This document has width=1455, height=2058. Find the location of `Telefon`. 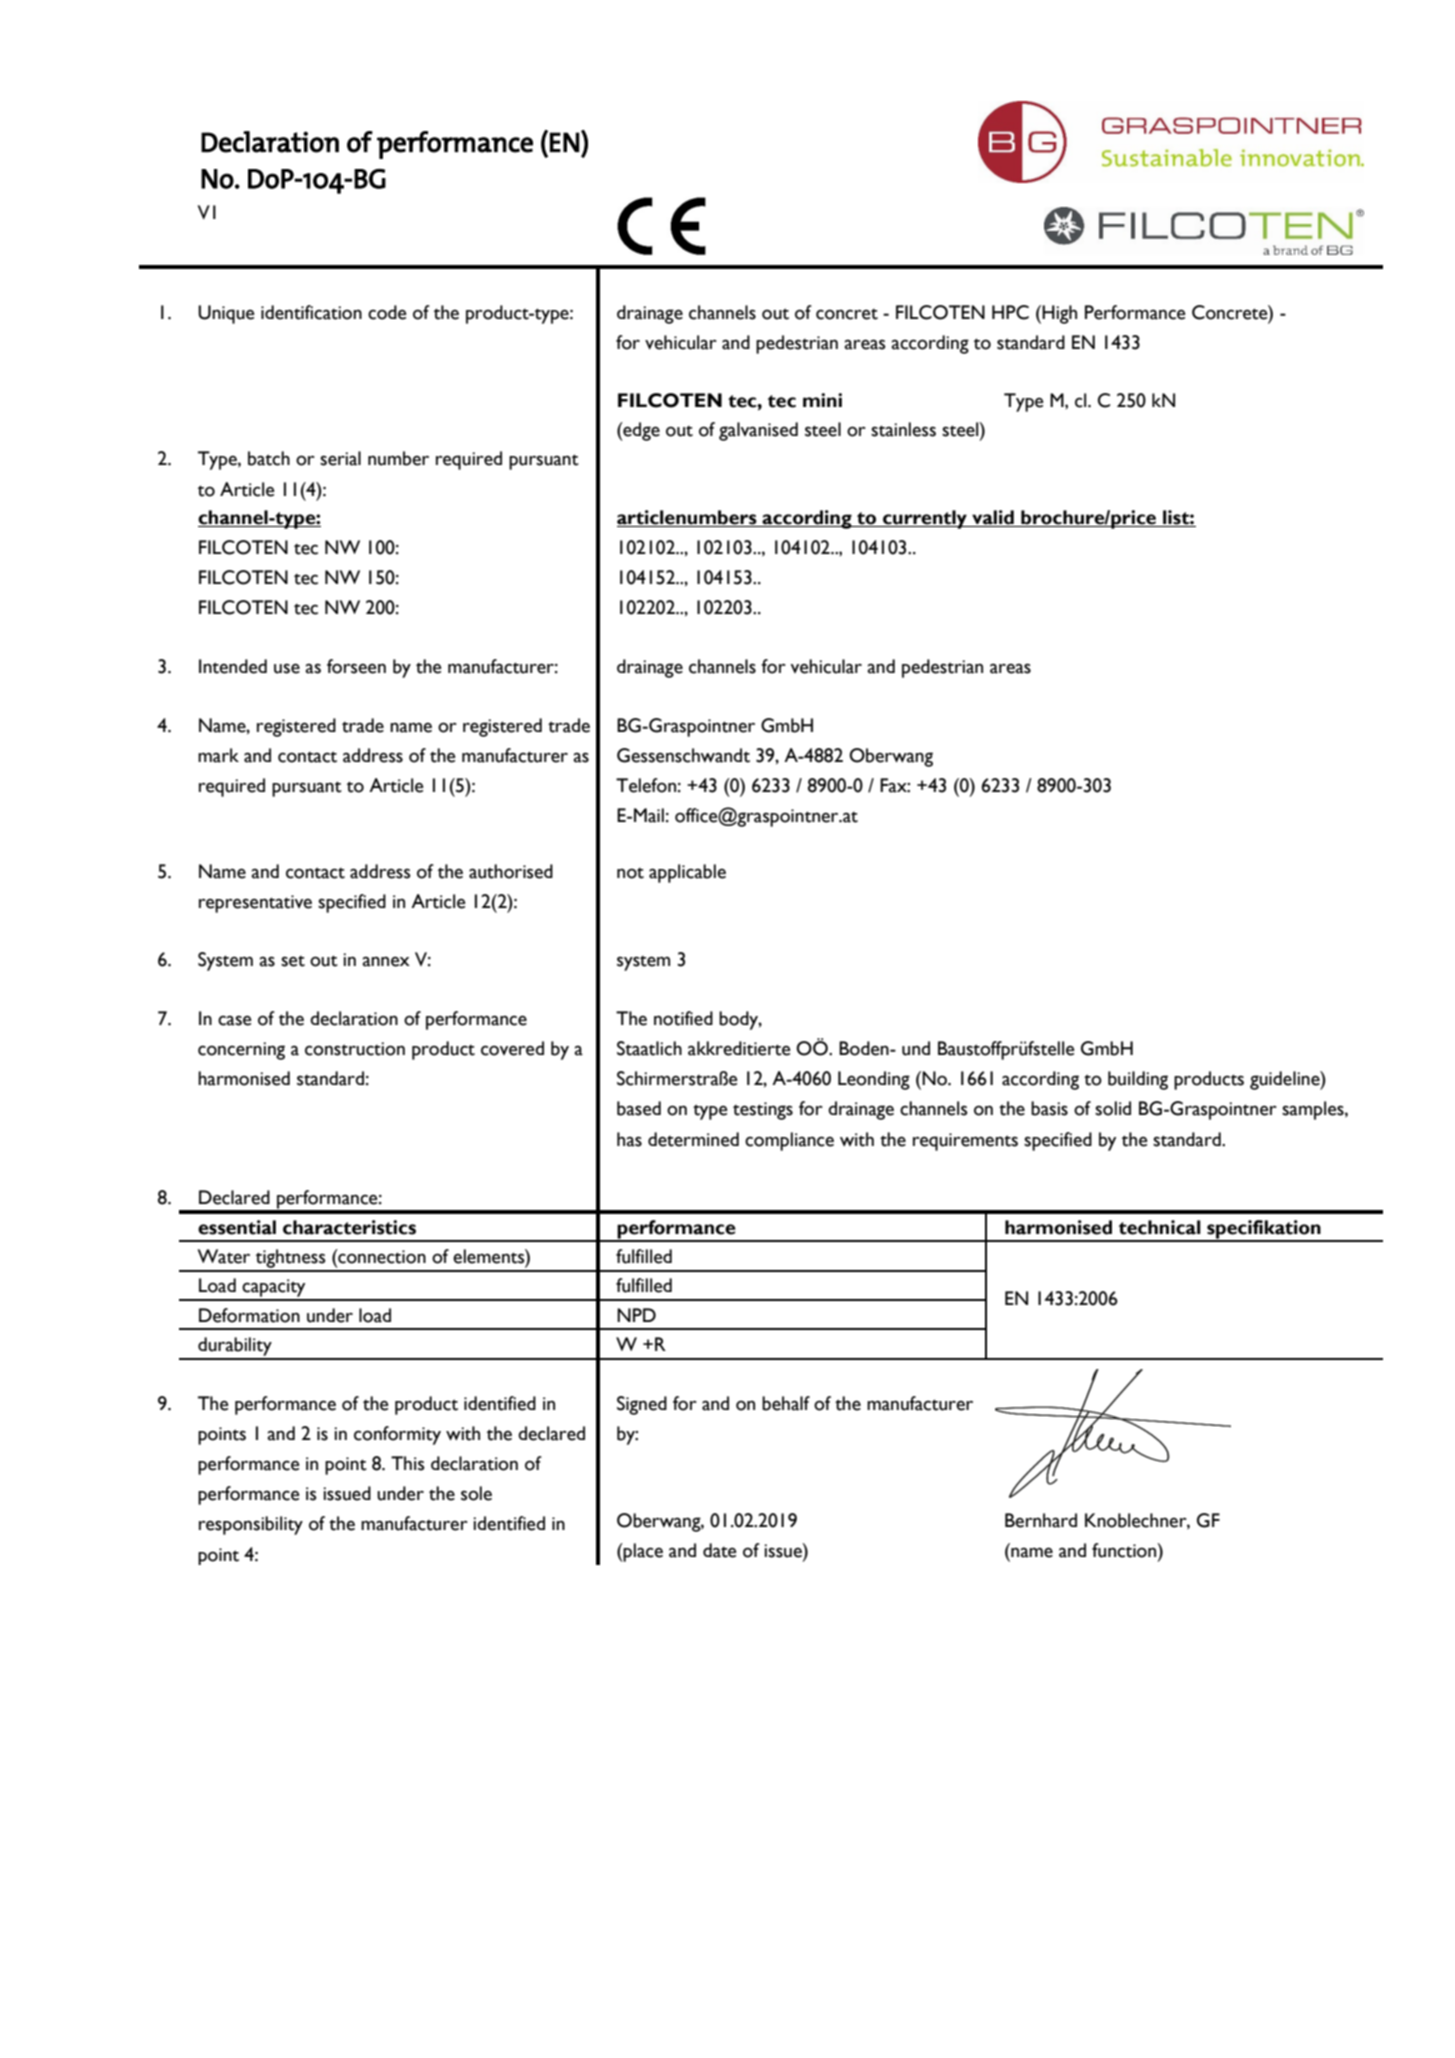

Telefon is located at coordinates (646, 785).
